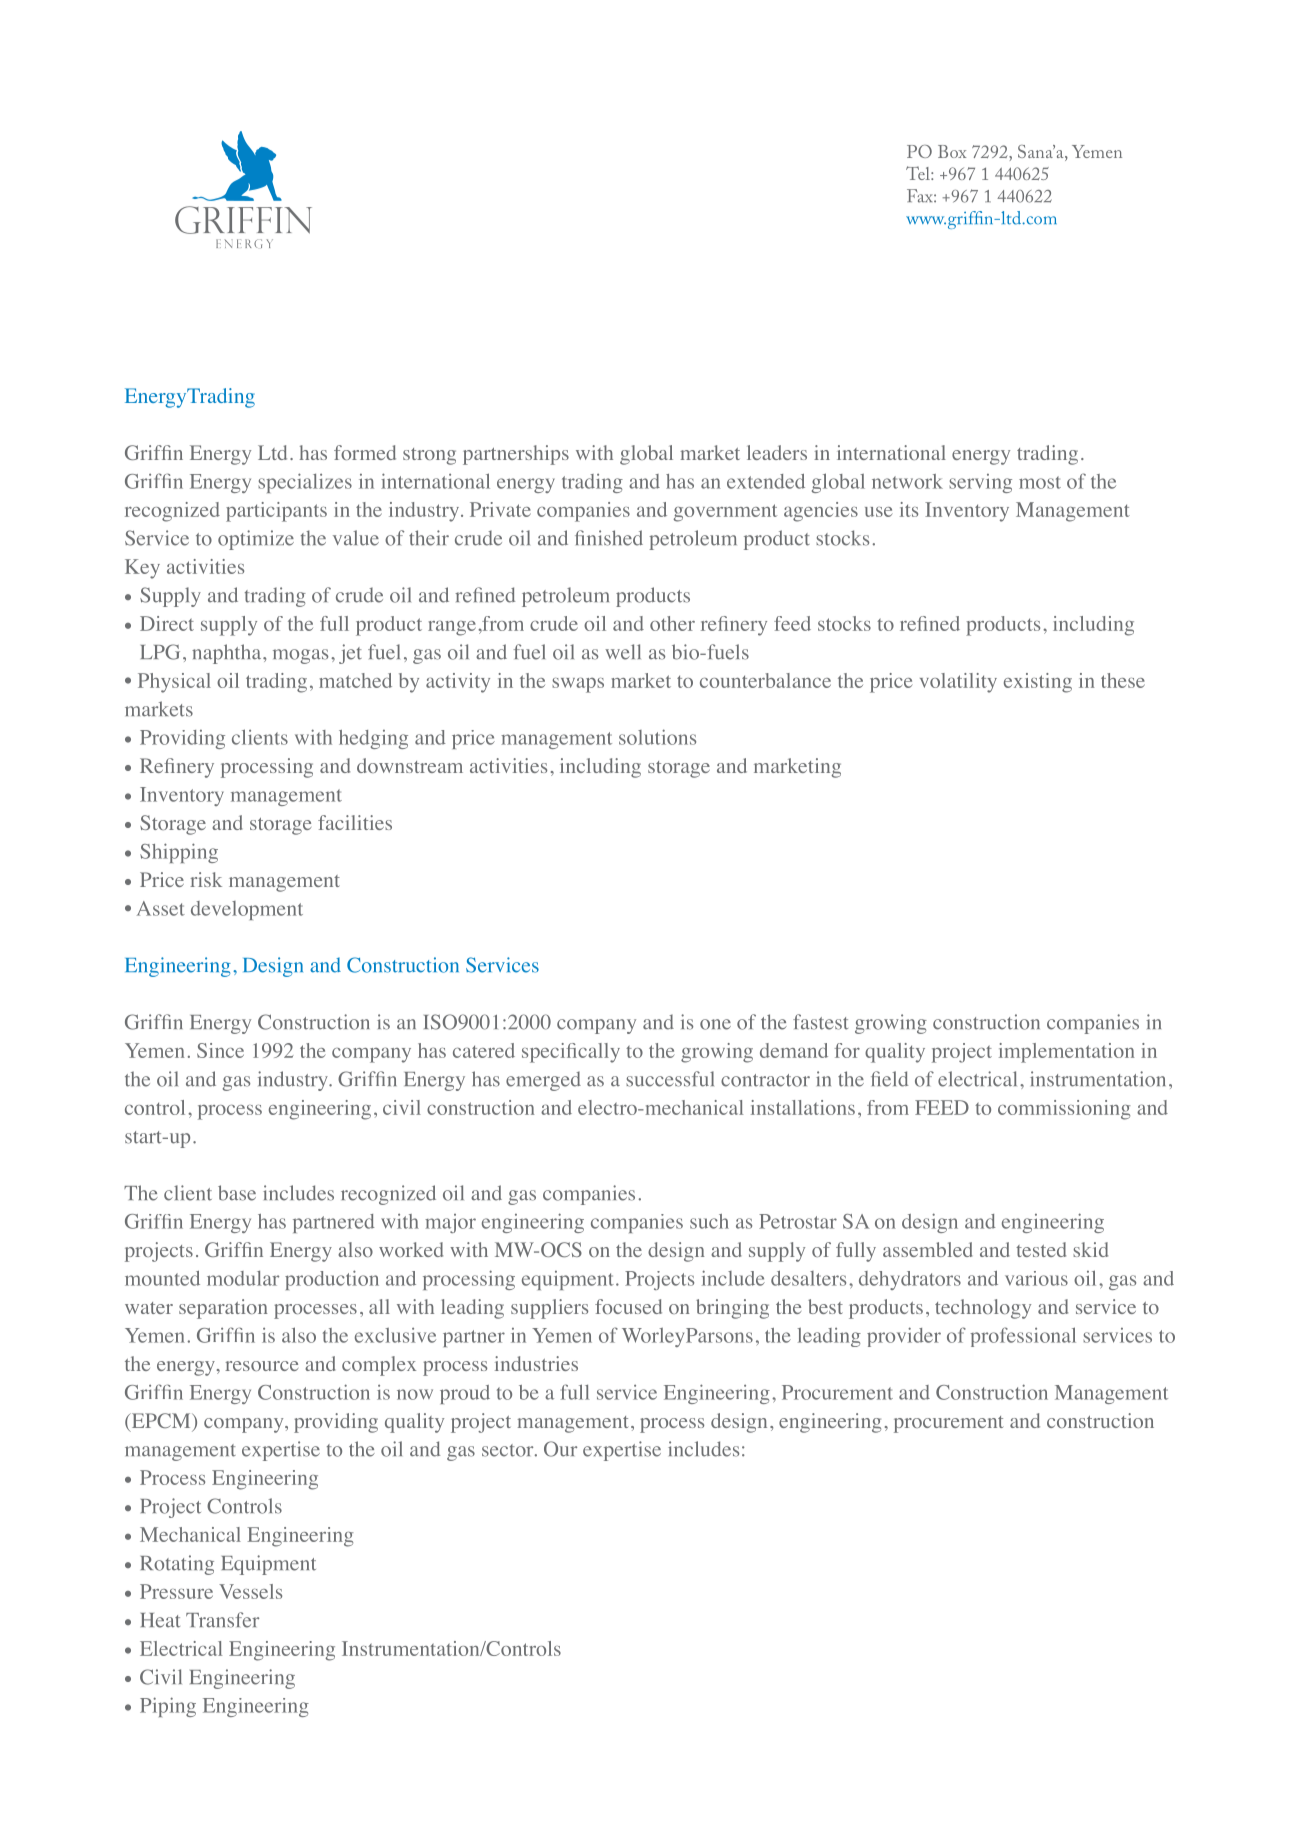  I want to click on formed, so click(365, 452).
